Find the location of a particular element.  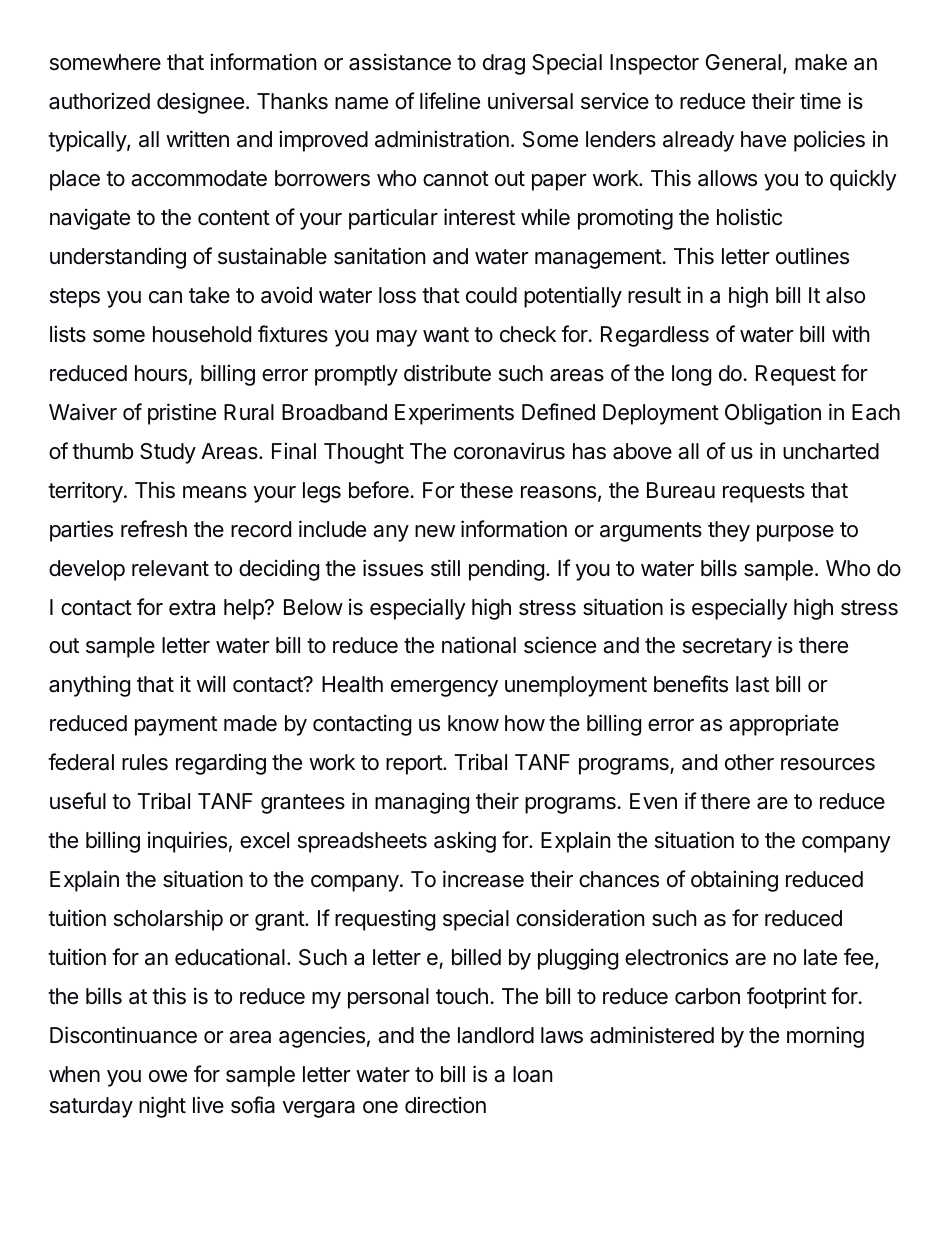

lifeline is located at coordinates (450, 101).
